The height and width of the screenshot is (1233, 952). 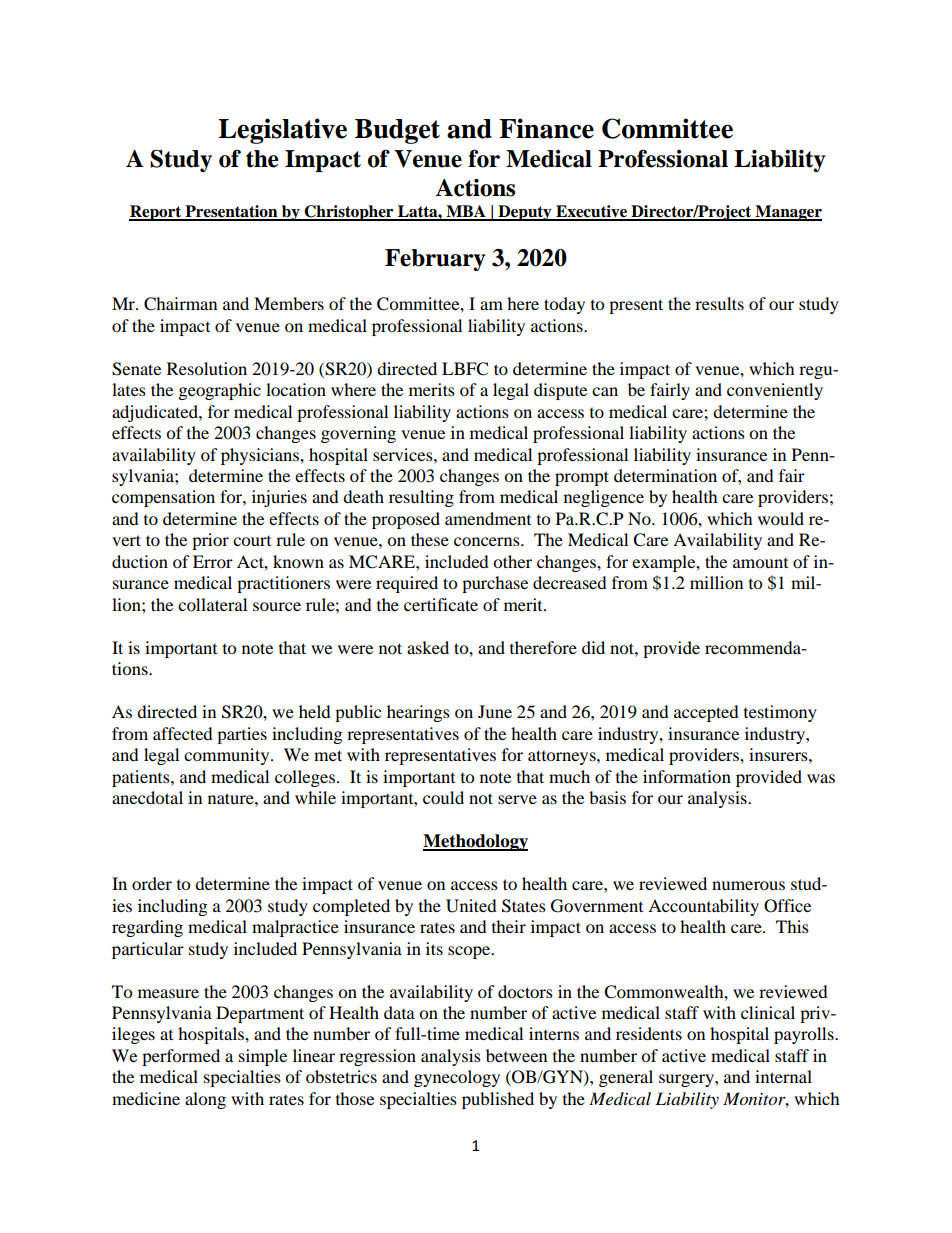 What do you see at coordinates (261, 456) in the screenshot?
I see `physicians` at bounding box center [261, 456].
